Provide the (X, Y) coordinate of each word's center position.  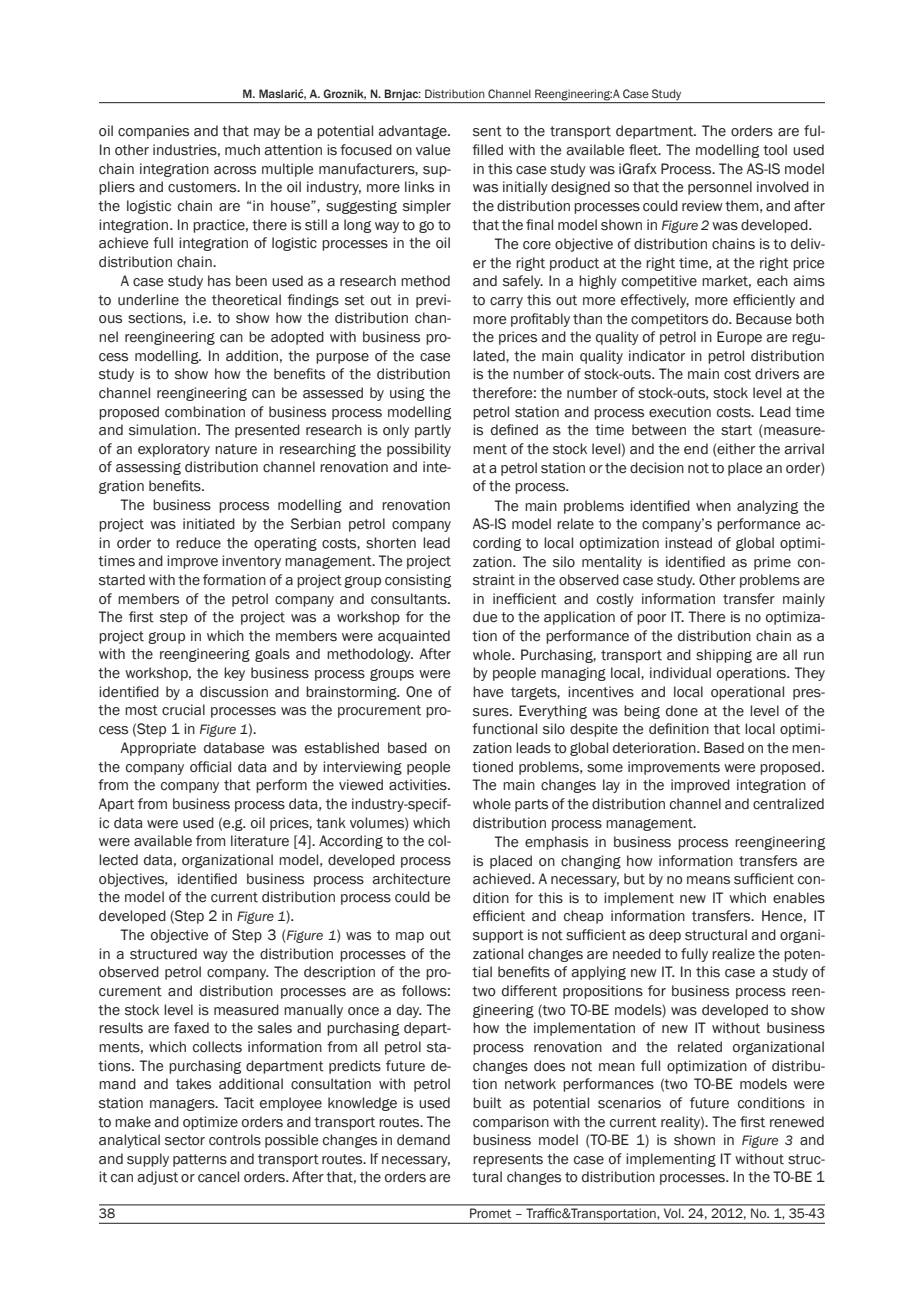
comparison (511, 1123)
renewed (797, 1122)
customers (203, 187)
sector (185, 1140)
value (433, 150)
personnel (720, 188)
